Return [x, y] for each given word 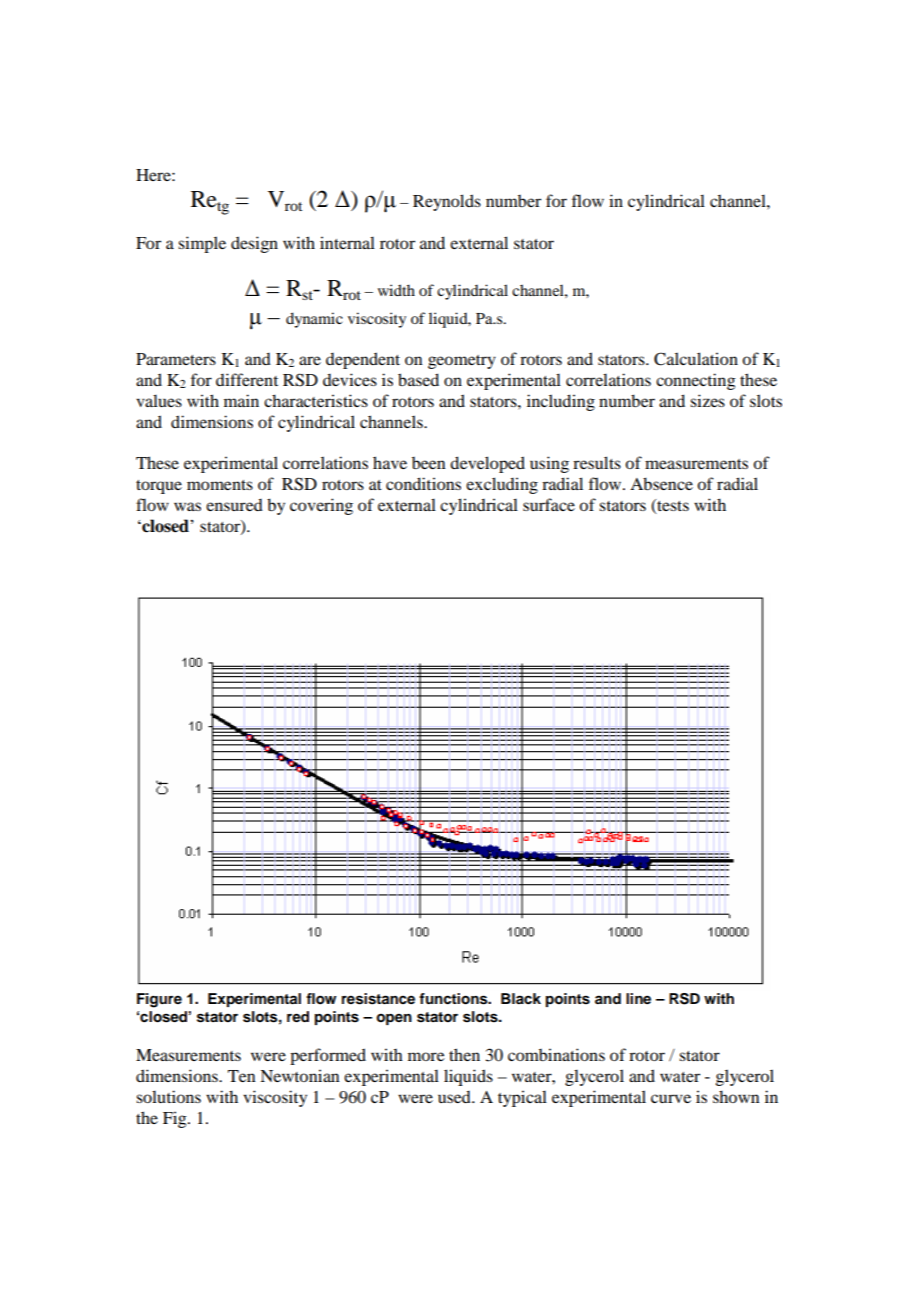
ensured [234, 505]
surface [549, 504]
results [597, 462]
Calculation [696, 359]
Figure [159, 1000]
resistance [378, 999]
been [429, 463]
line [638, 998]
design [254, 244]
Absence [661, 483]
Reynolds [447, 202]
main [241, 400]
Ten [242, 1076]
